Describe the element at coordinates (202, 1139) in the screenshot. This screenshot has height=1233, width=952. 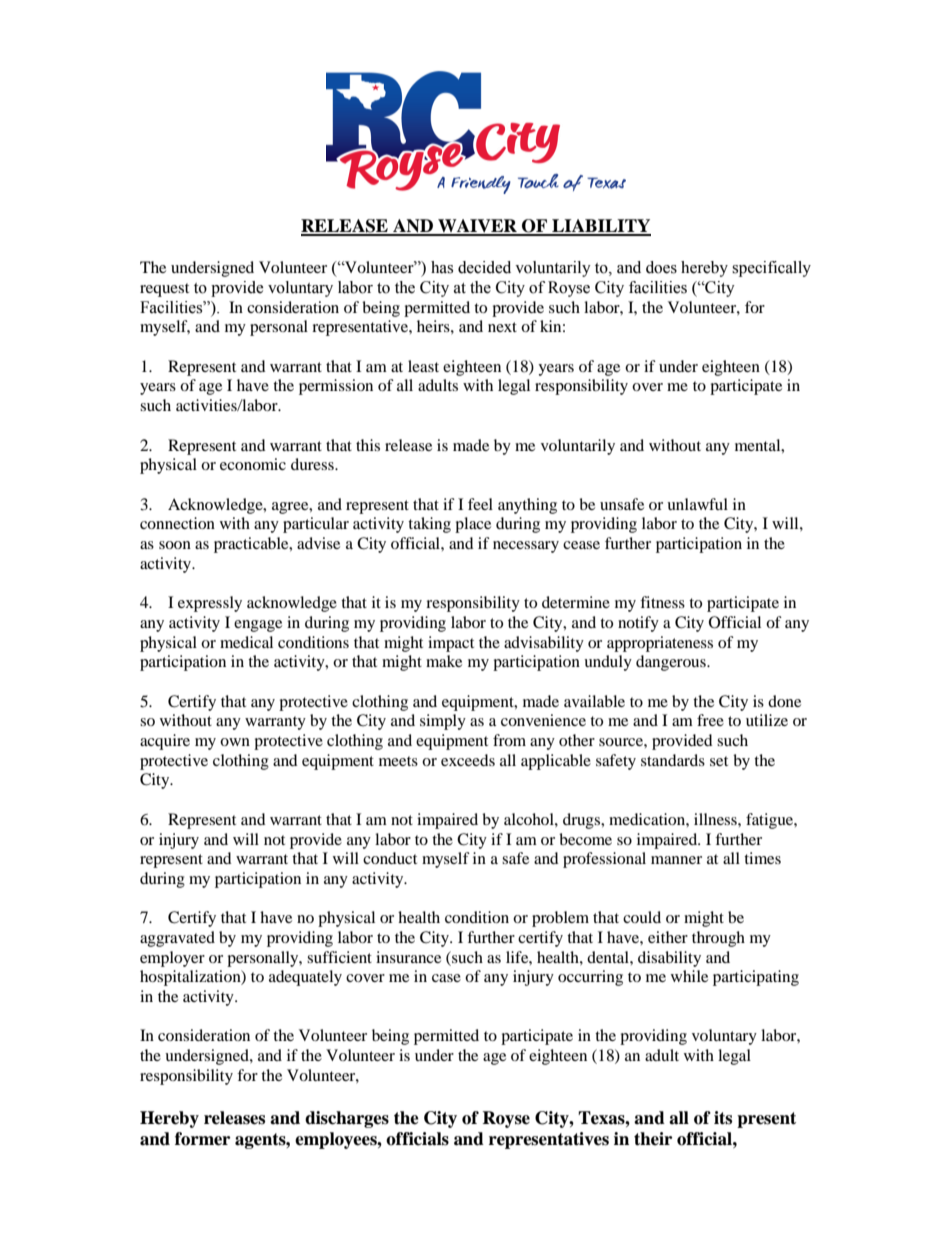
I see `former` at that location.
